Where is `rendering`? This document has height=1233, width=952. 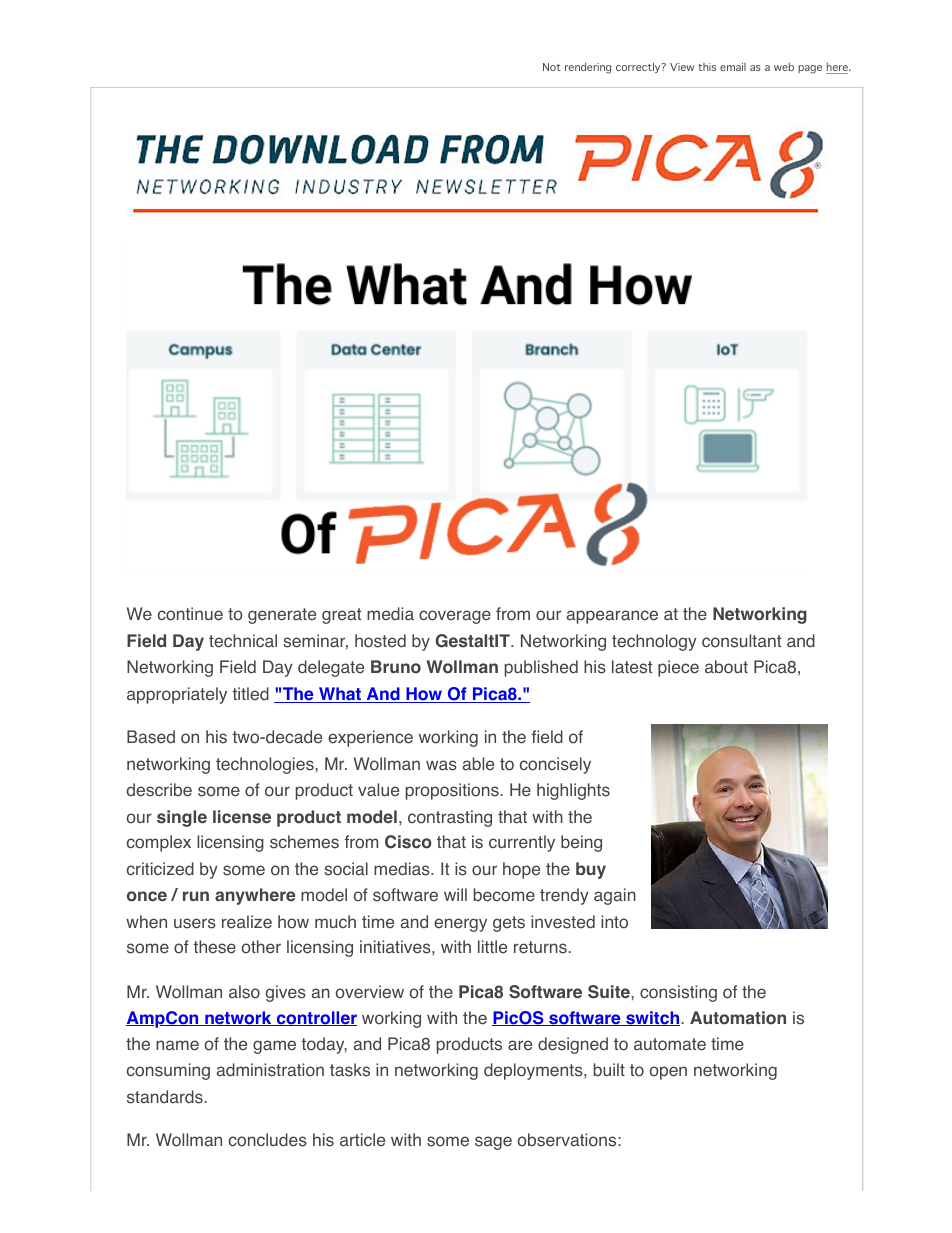 rendering is located at coordinates (588, 68).
